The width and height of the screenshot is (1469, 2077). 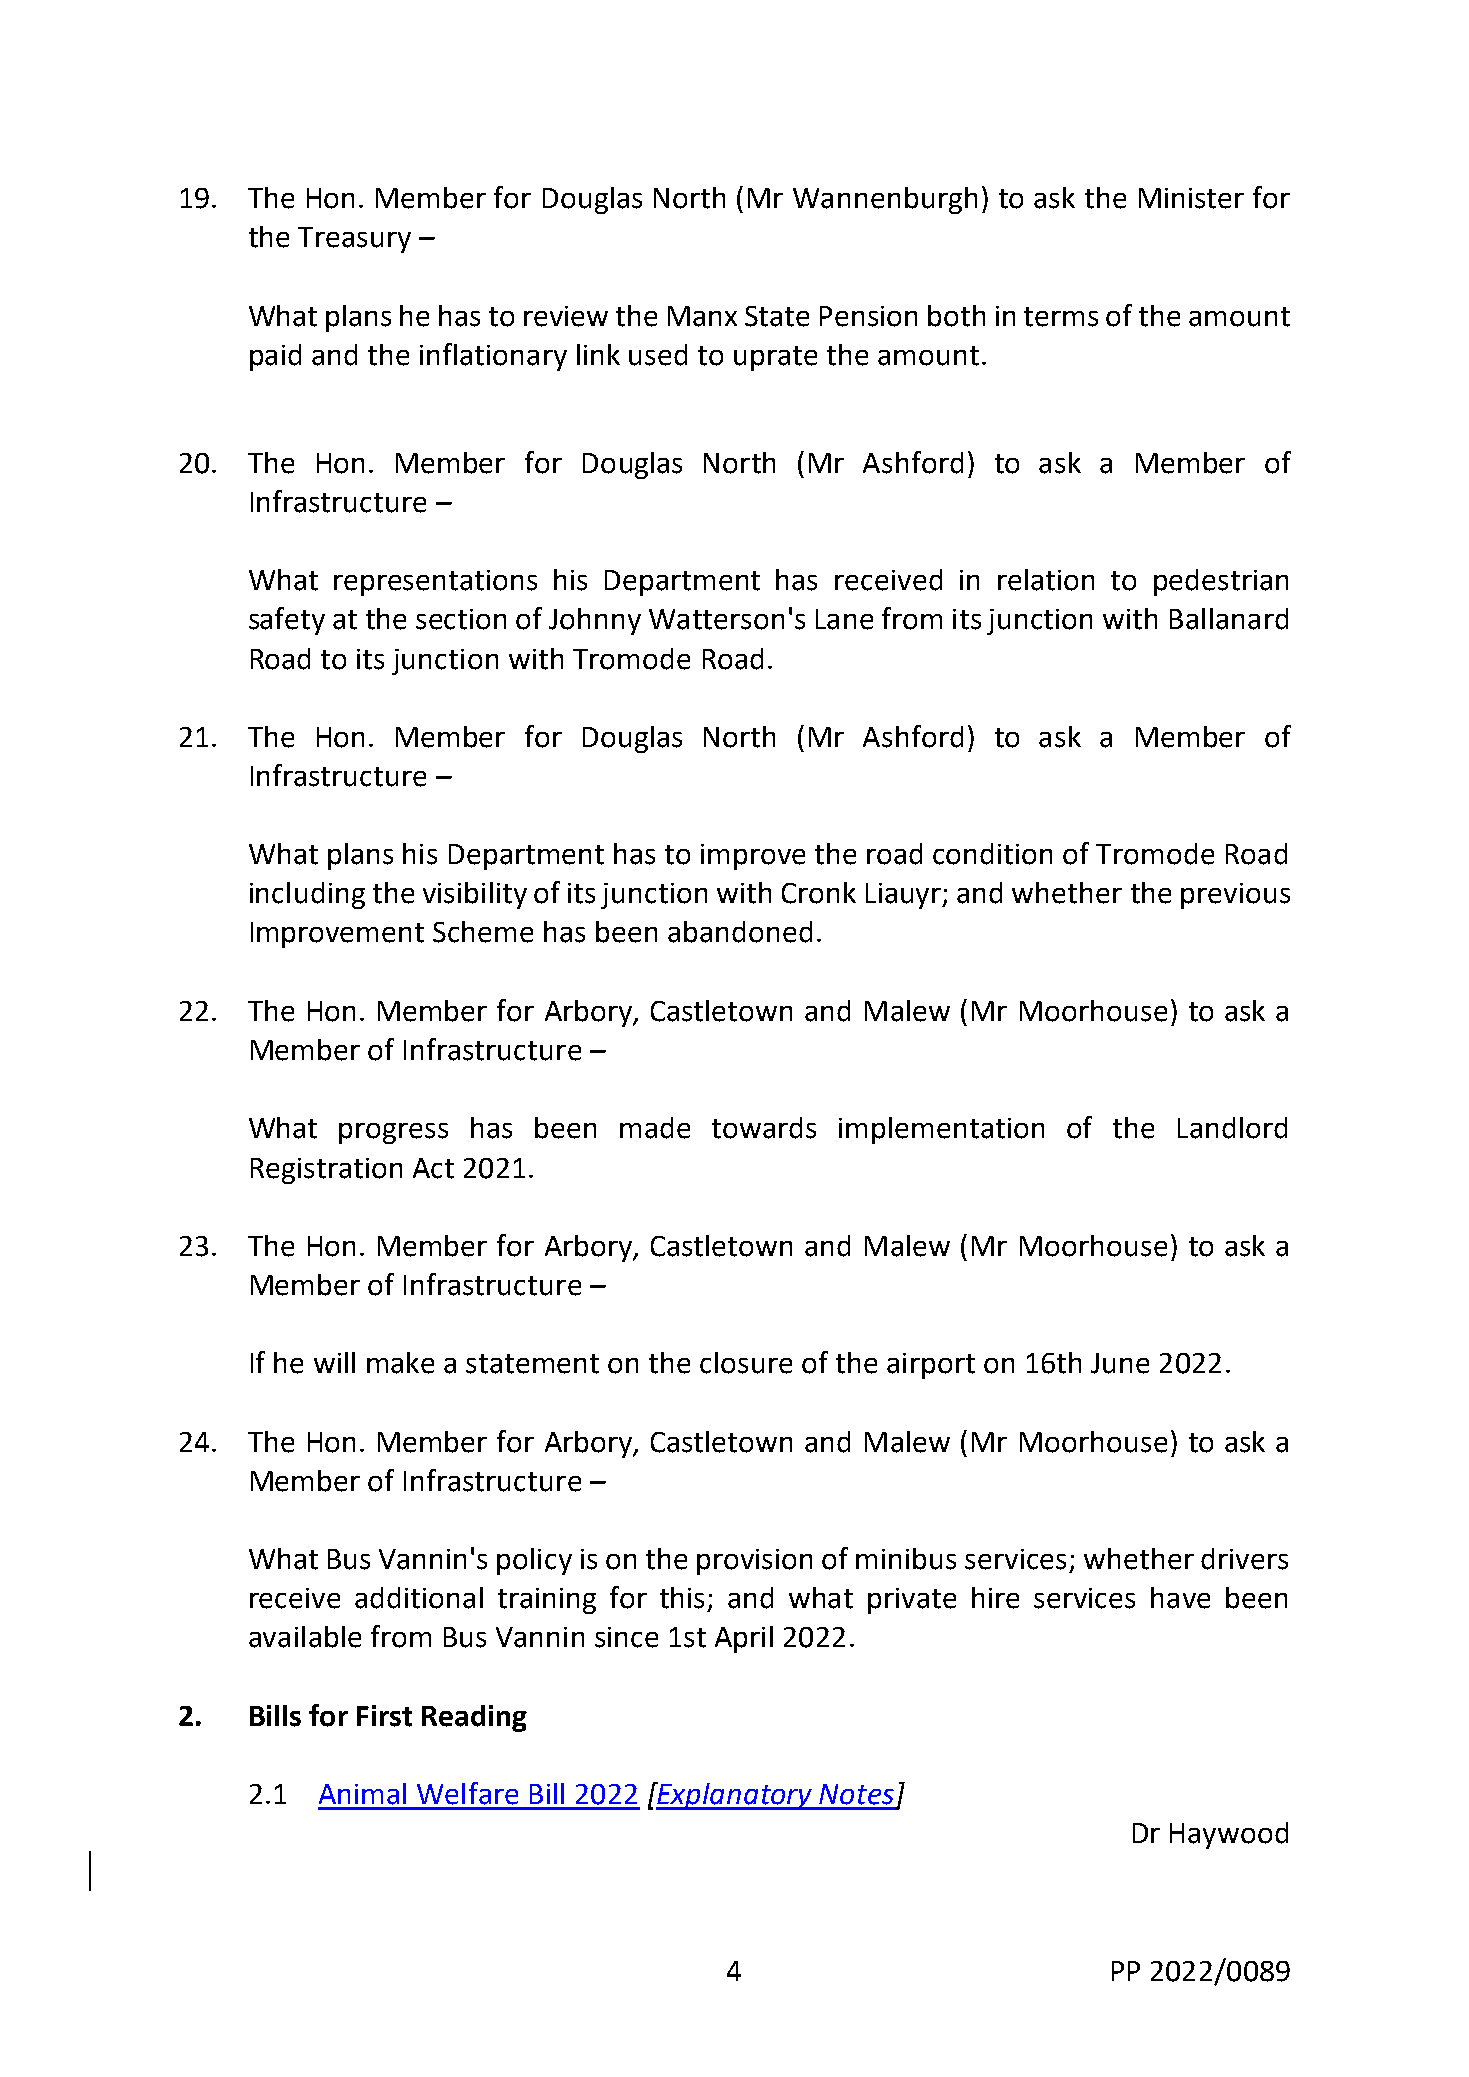 What do you see at coordinates (735, 1796) in the screenshot?
I see `Explanatory` at bounding box center [735, 1796].
